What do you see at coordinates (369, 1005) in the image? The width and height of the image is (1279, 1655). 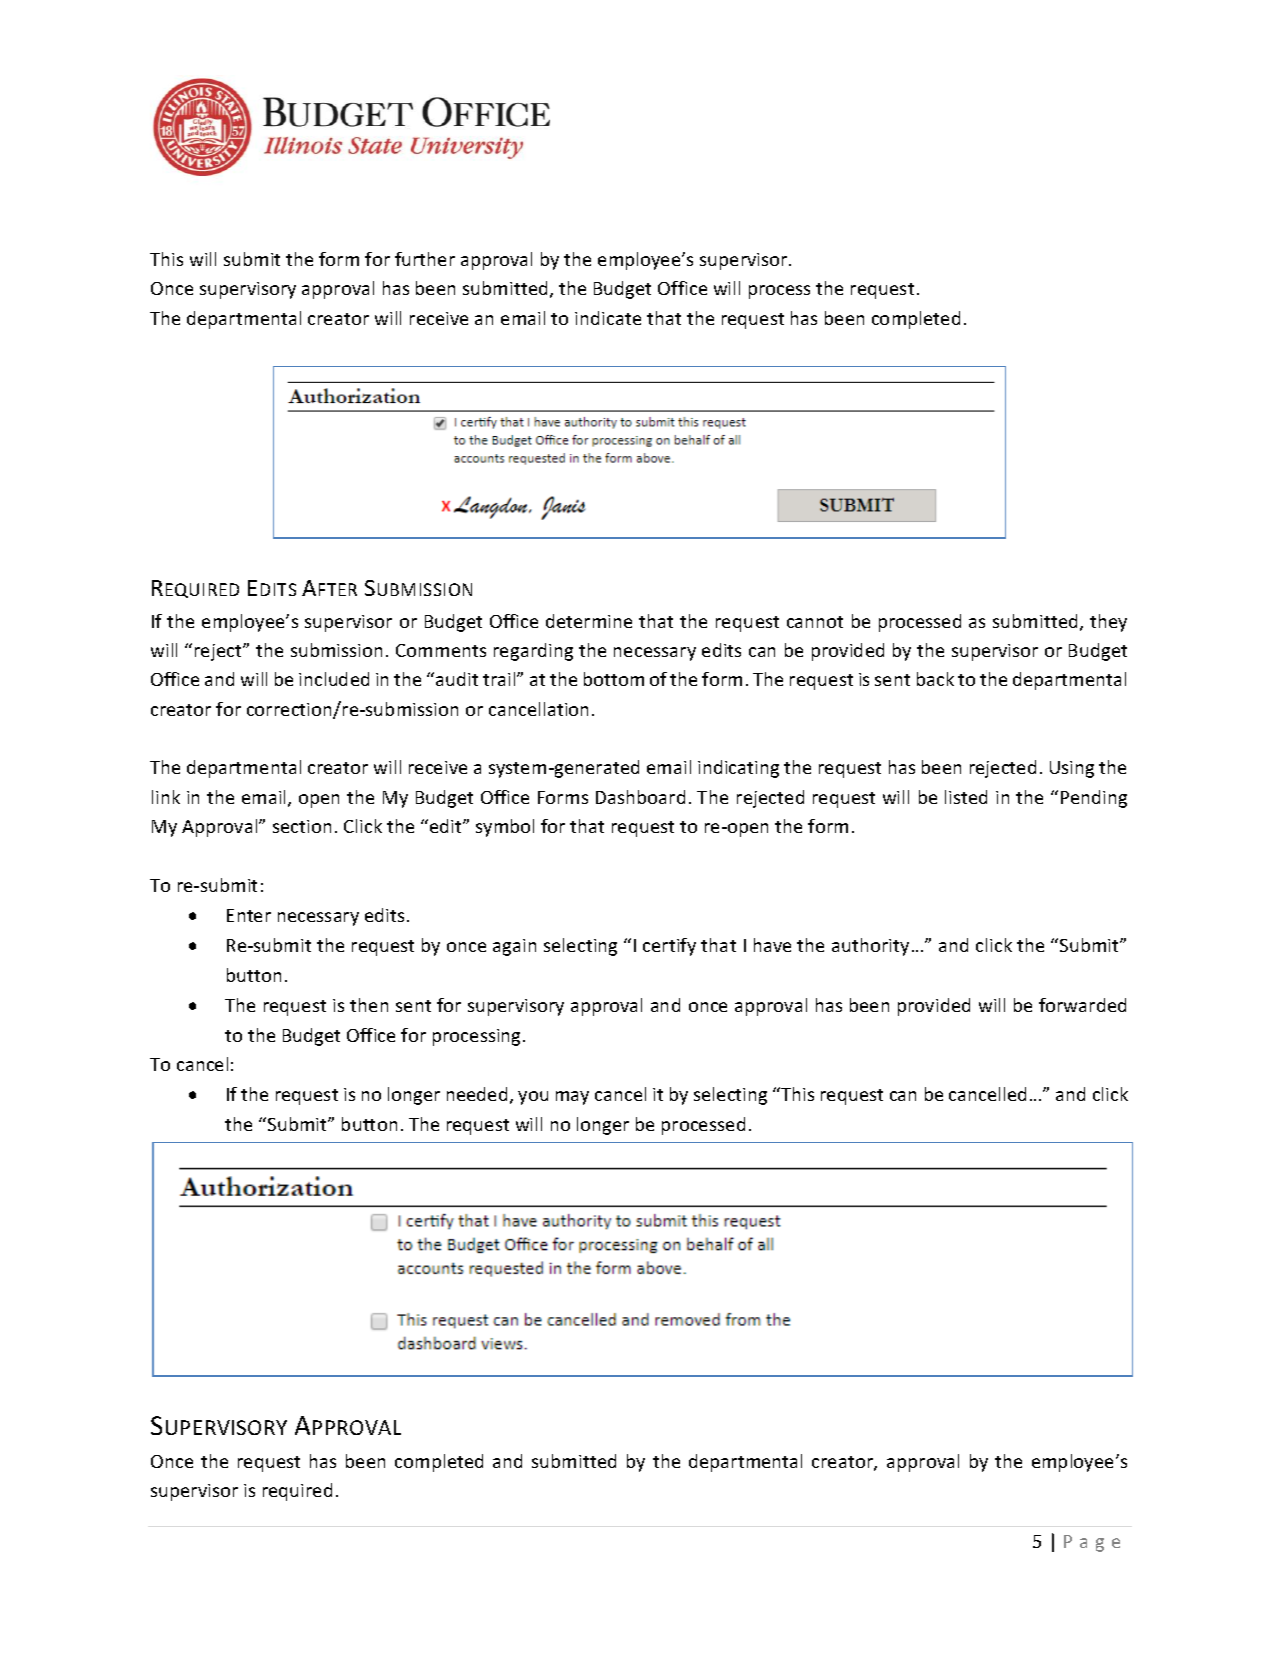 I see `then` at bounding box center [369, 1005].
